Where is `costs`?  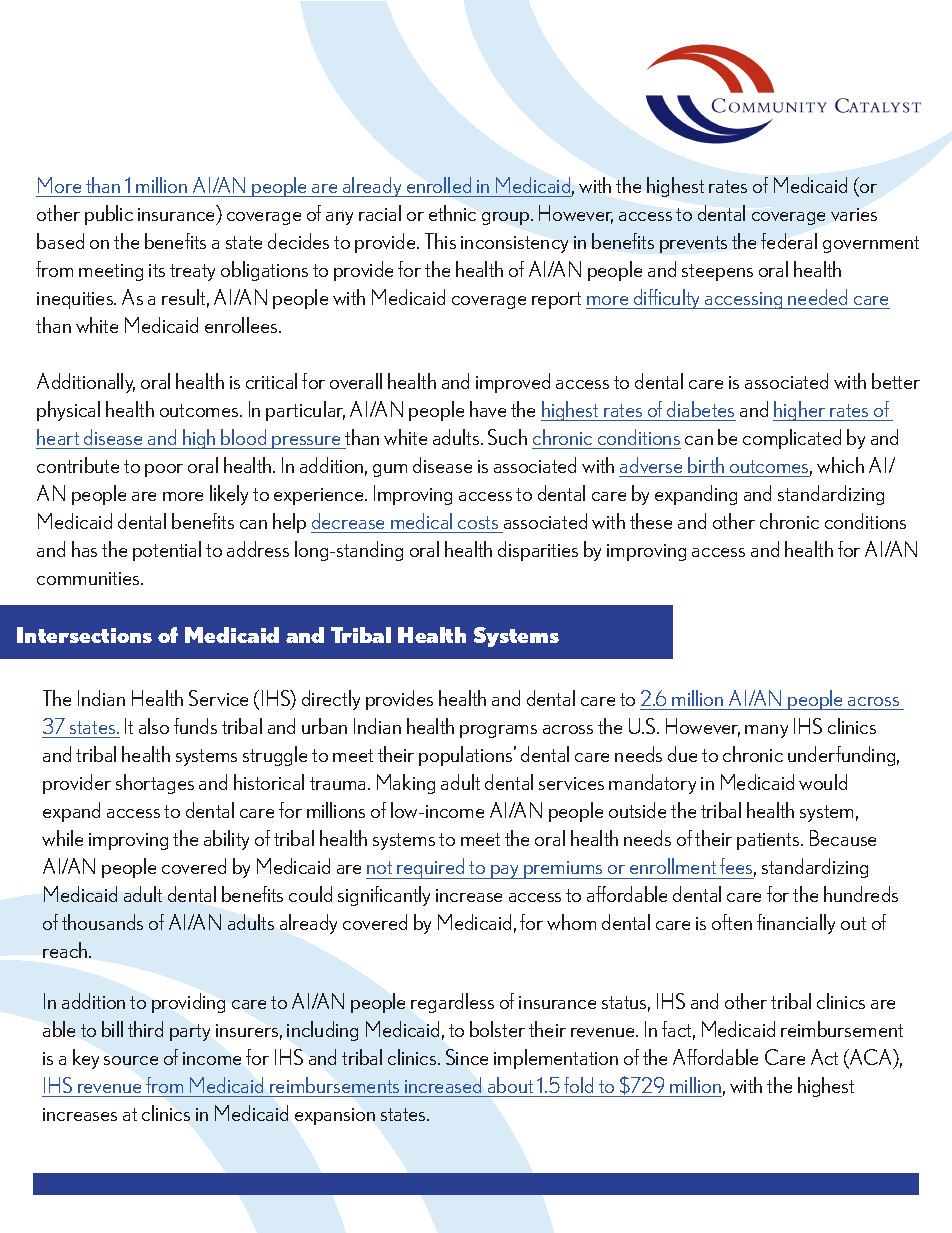
costs is located at coordinates (478, 522).
